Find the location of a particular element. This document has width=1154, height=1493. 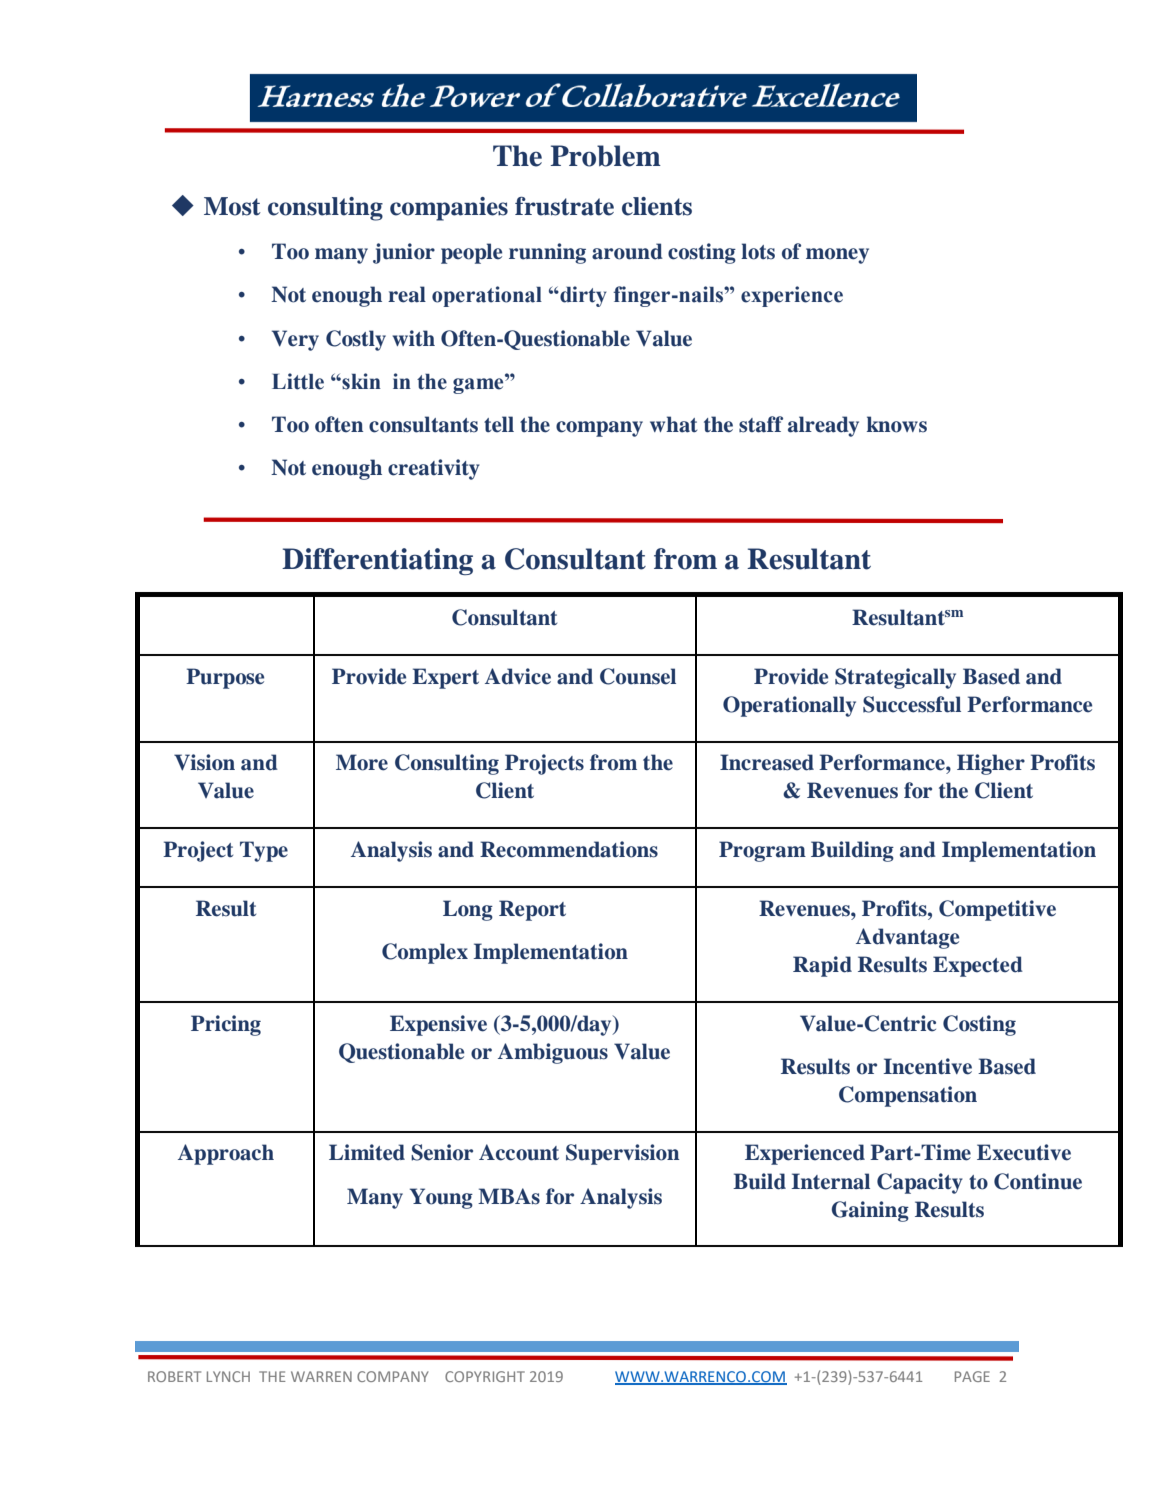

frustrate is located at coordinates (564, 206).
